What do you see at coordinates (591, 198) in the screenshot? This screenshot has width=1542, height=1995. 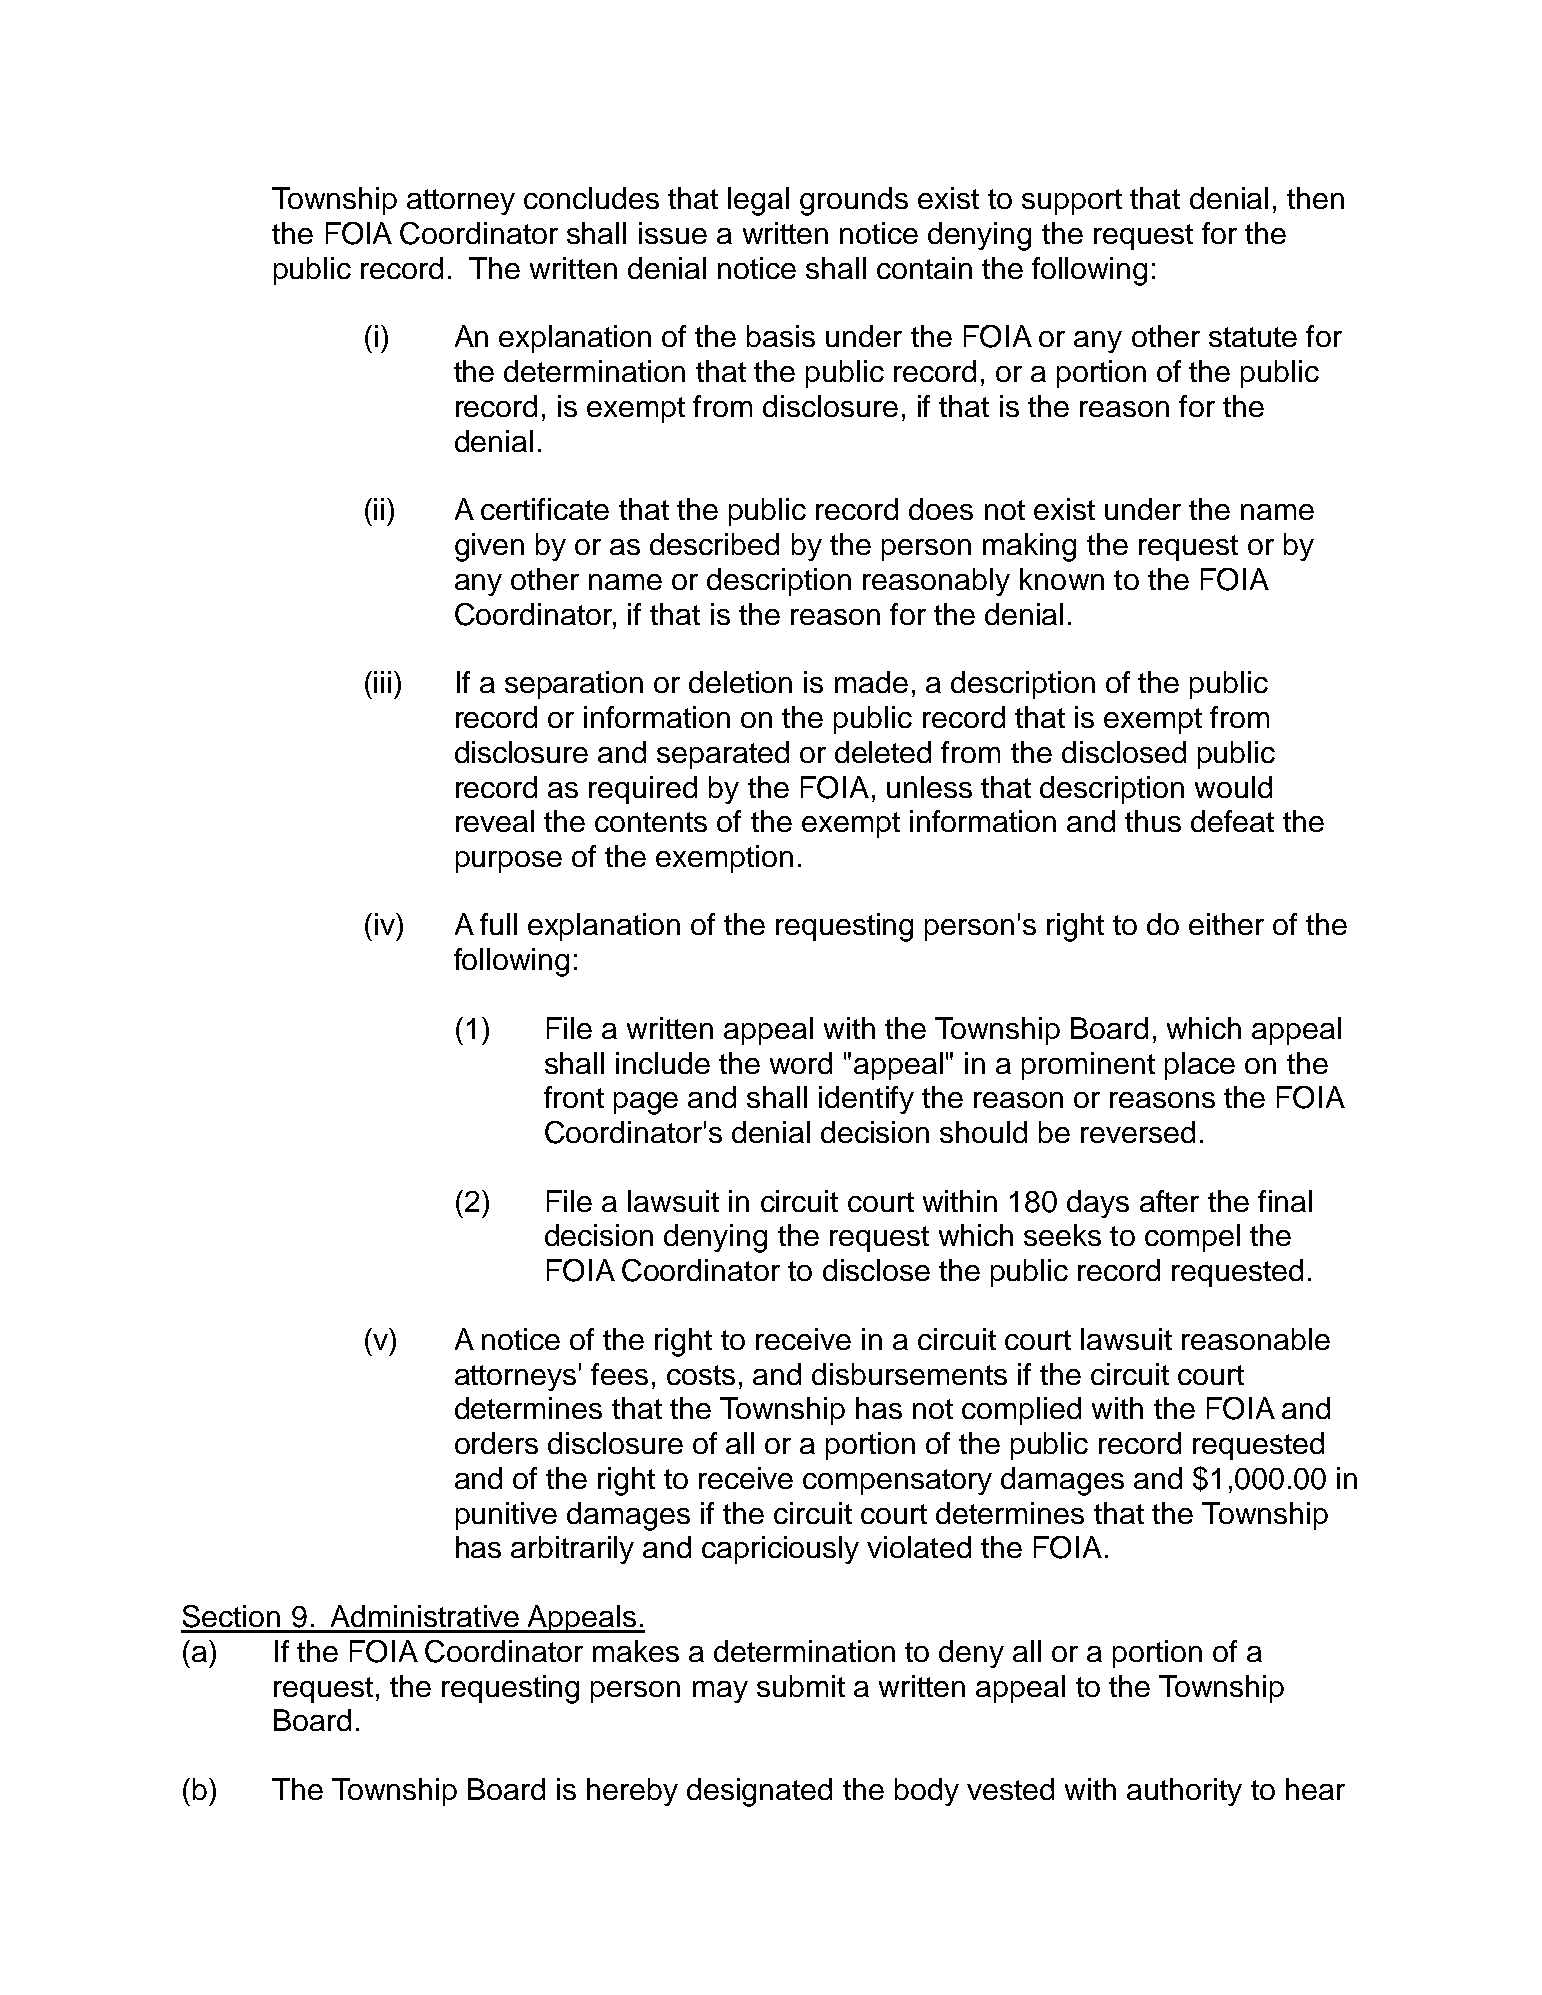 I see `concludes` at bounding box center [591, 198].
